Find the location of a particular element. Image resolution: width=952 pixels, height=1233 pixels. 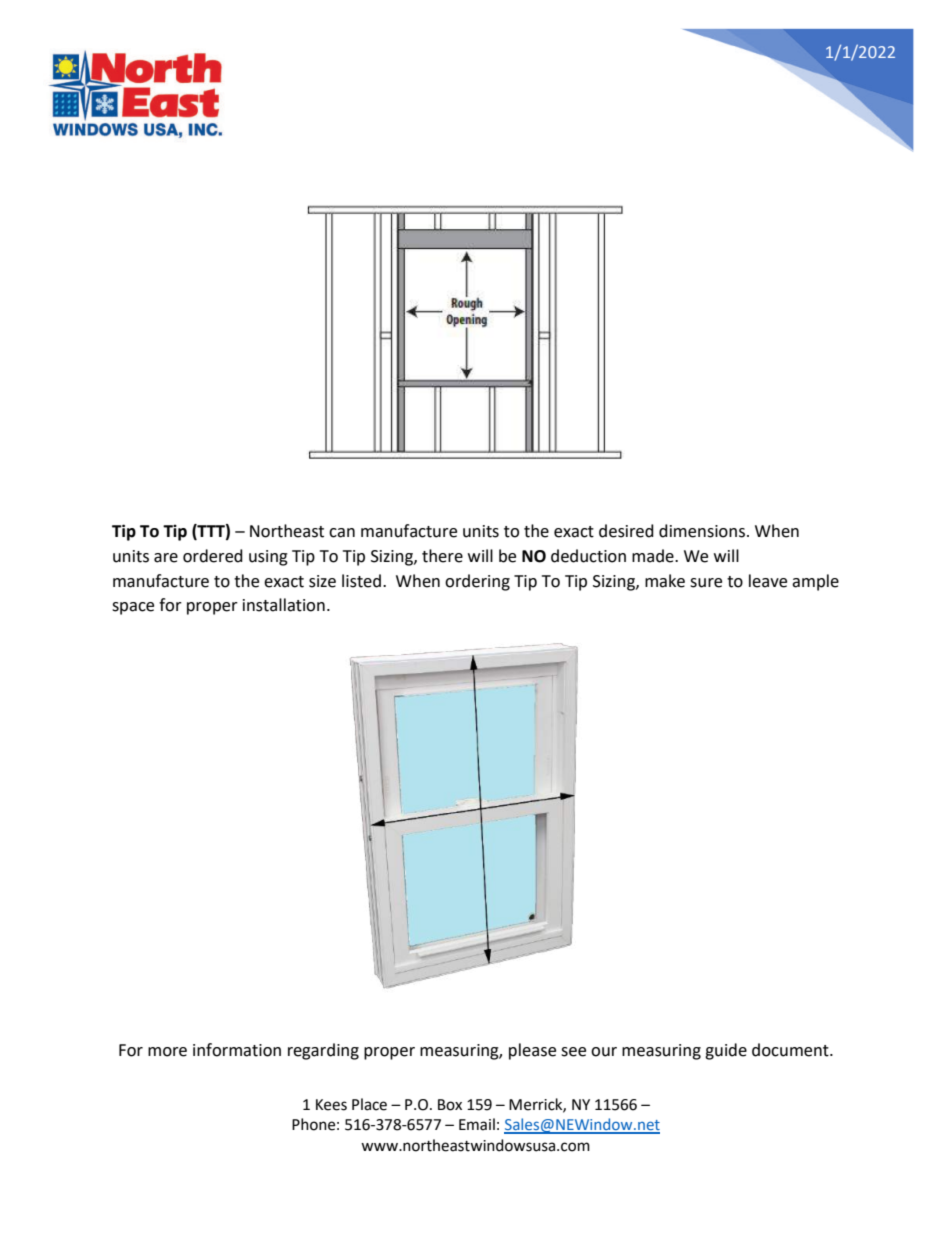

please is located at coordinates (532, 1051).
